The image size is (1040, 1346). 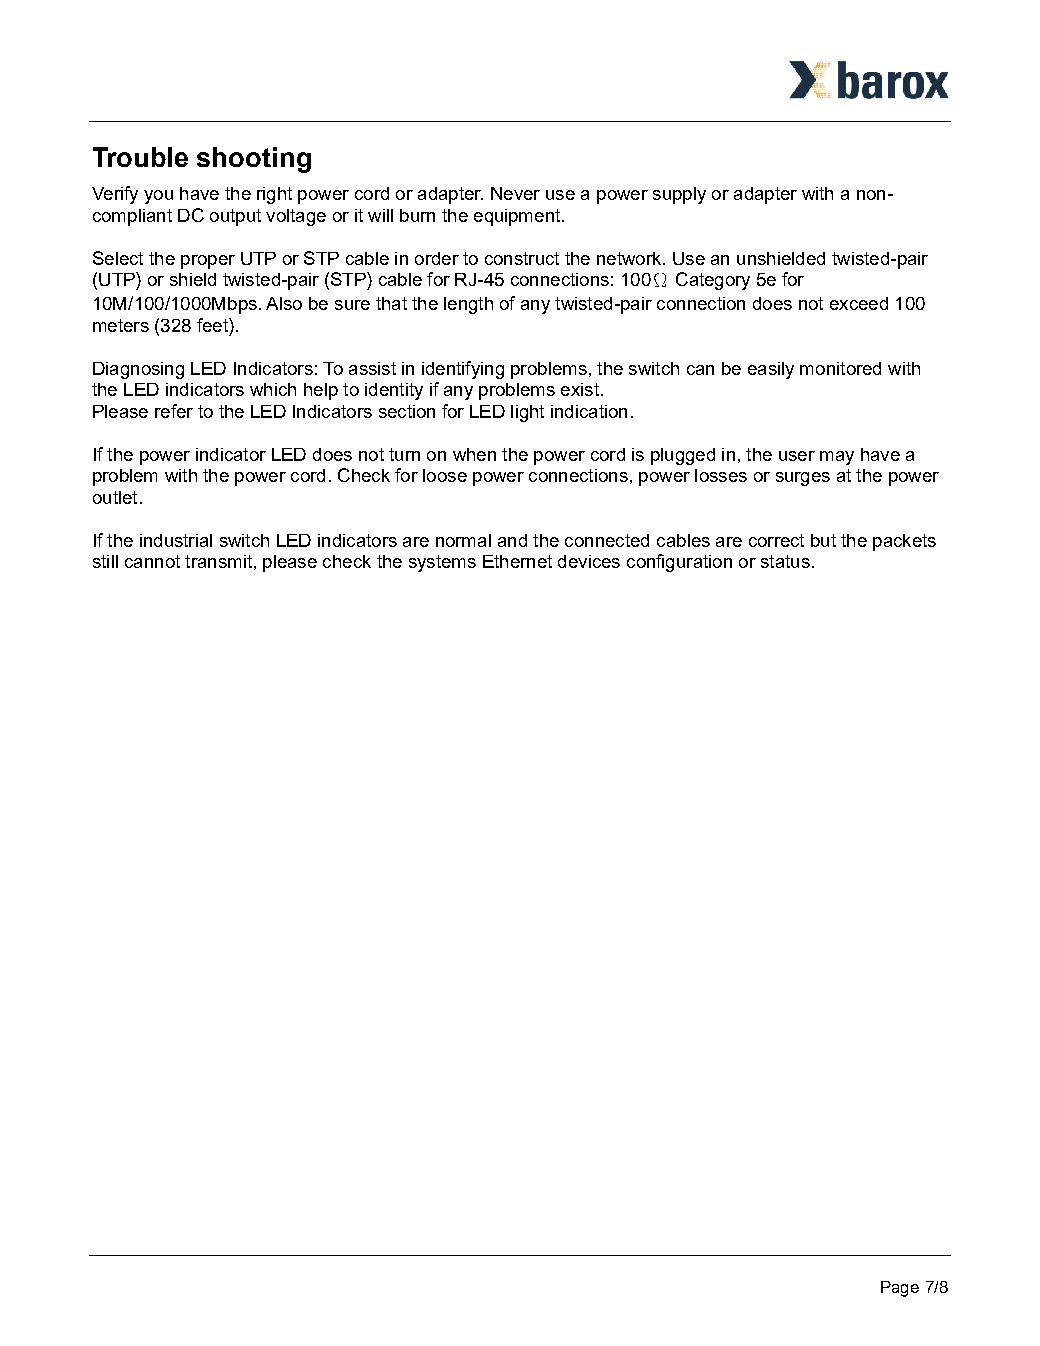 I want to click on status, so click(x=785, y=561).
